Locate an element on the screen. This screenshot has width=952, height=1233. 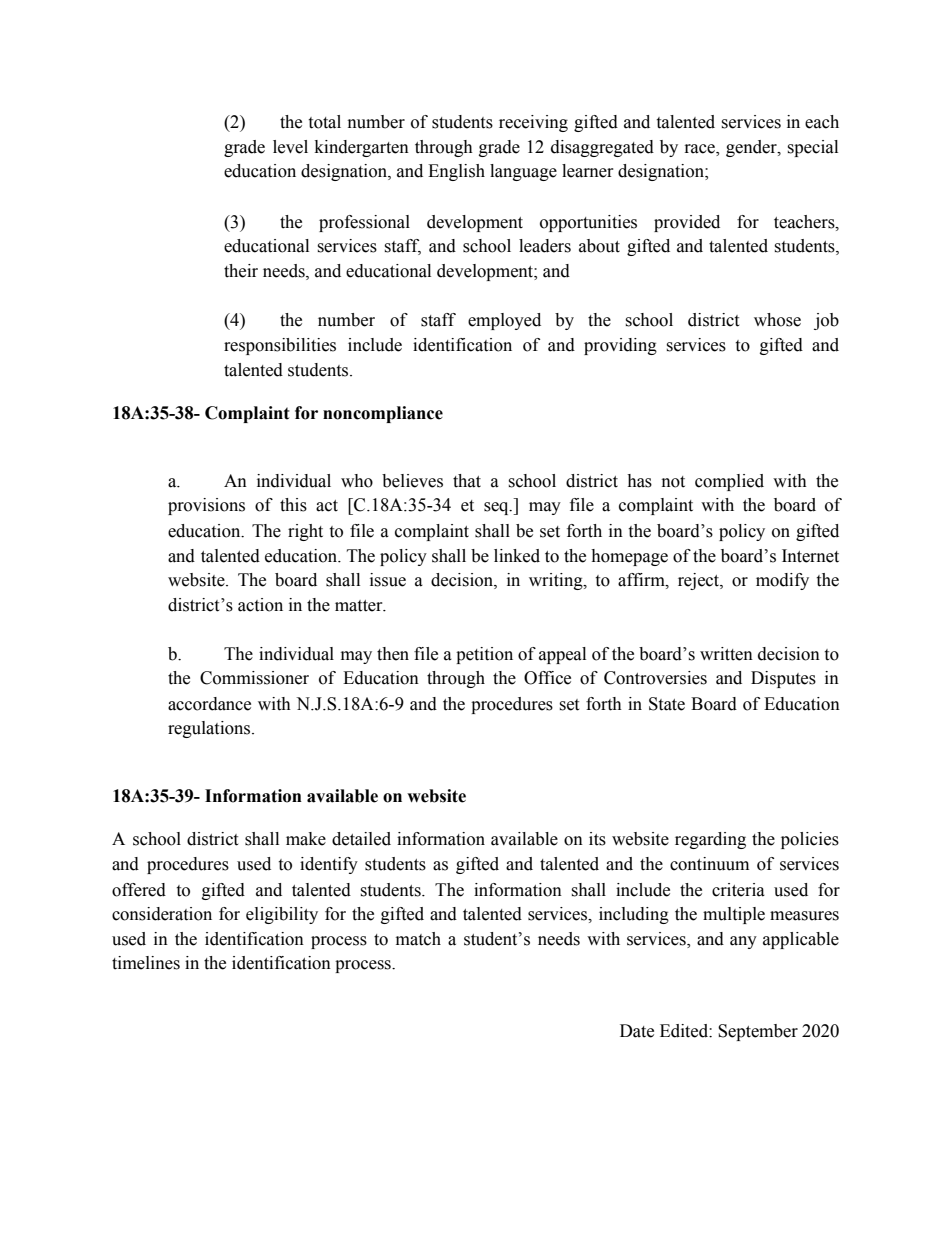
English is located at coordinates (456, 172).
